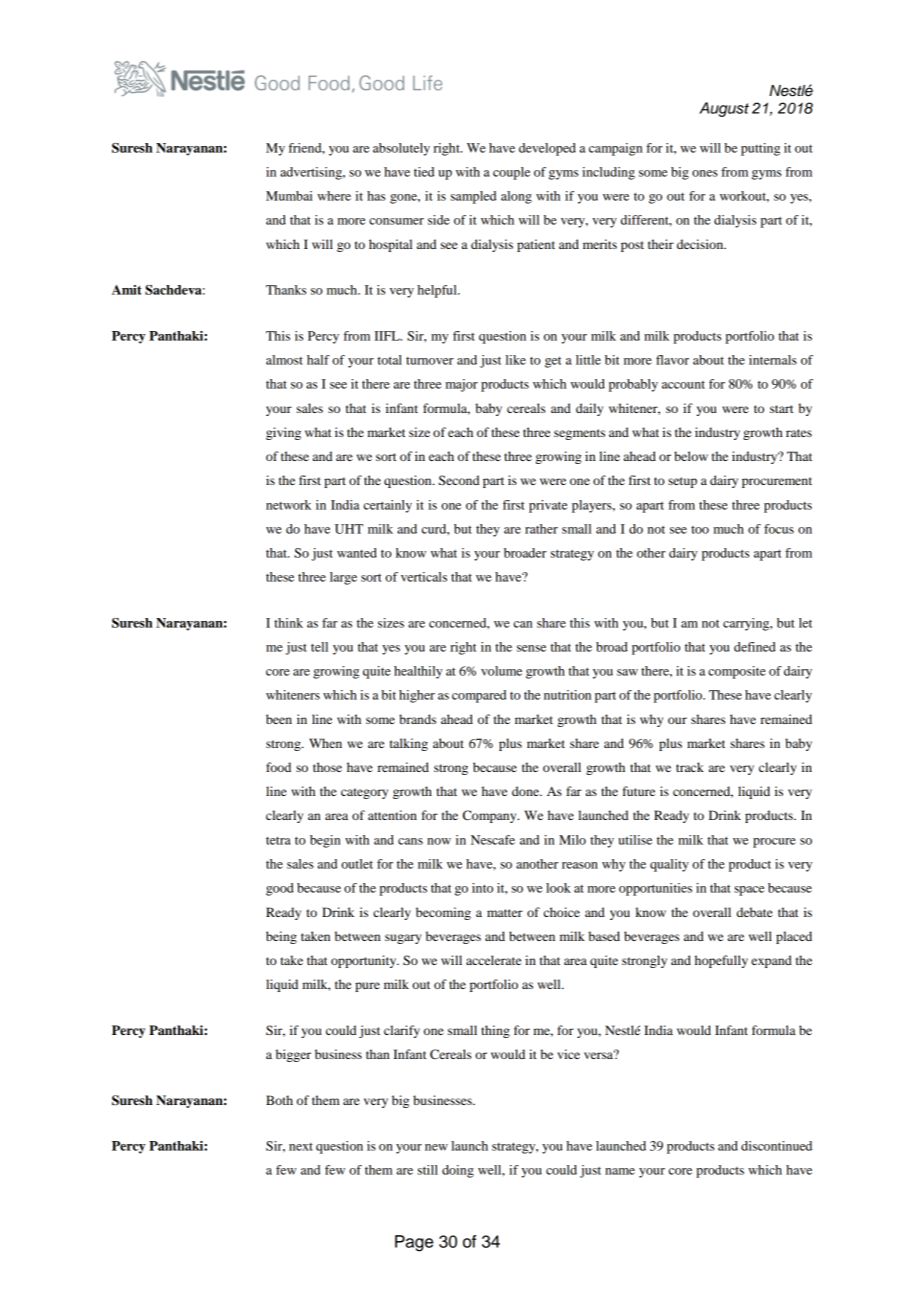 This page has height=1307, width=924. I want to click on setup, so click(682, 482).
